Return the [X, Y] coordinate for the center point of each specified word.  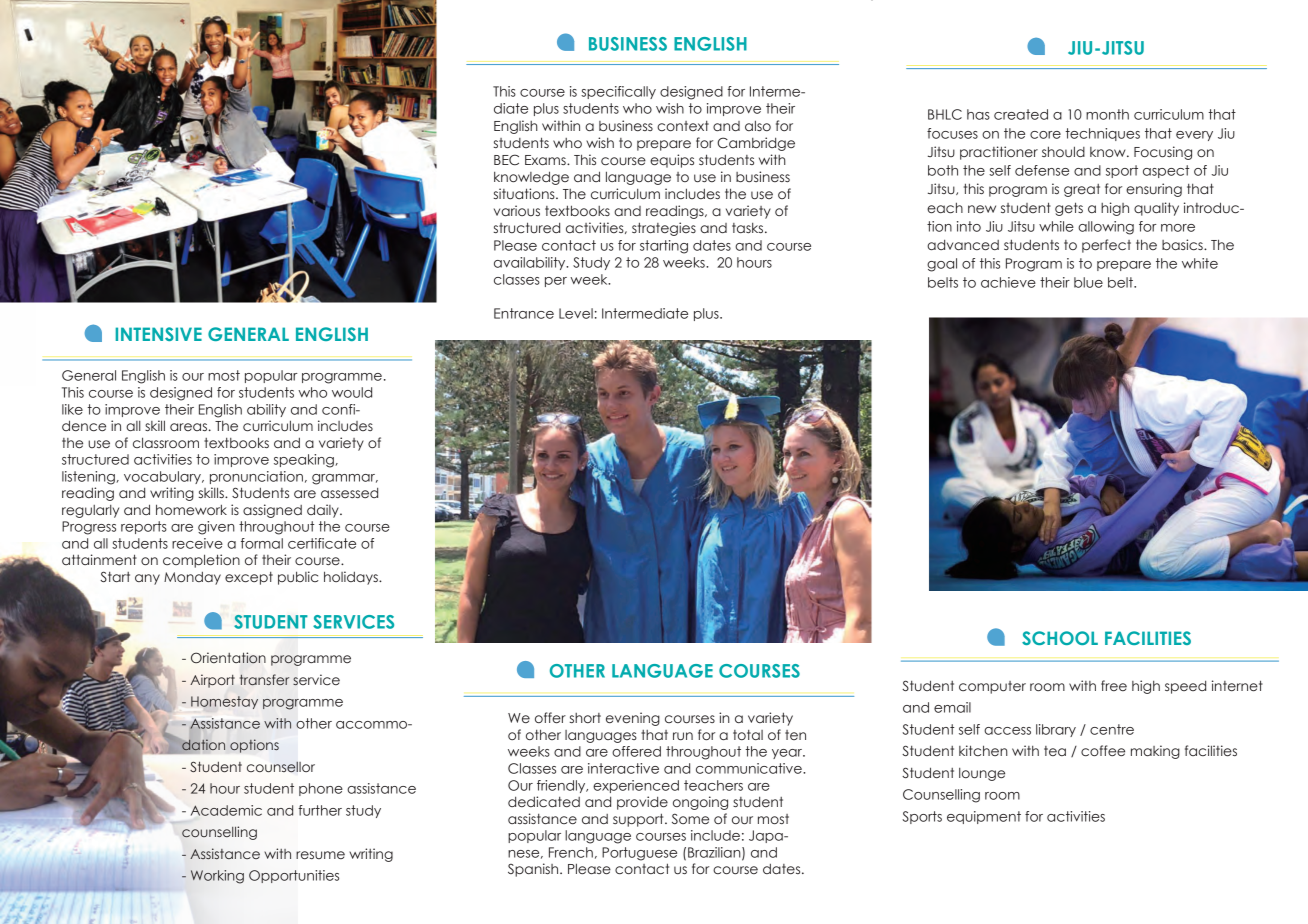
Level [576, 313]
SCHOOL [1060, 638]
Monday [192, 578]
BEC [506, 159]
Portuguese [639, 854]
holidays [352, 578]
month [1107, 114]
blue [1088, 282]
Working [217, 877]
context [683, 126]
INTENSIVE [159, 334]
